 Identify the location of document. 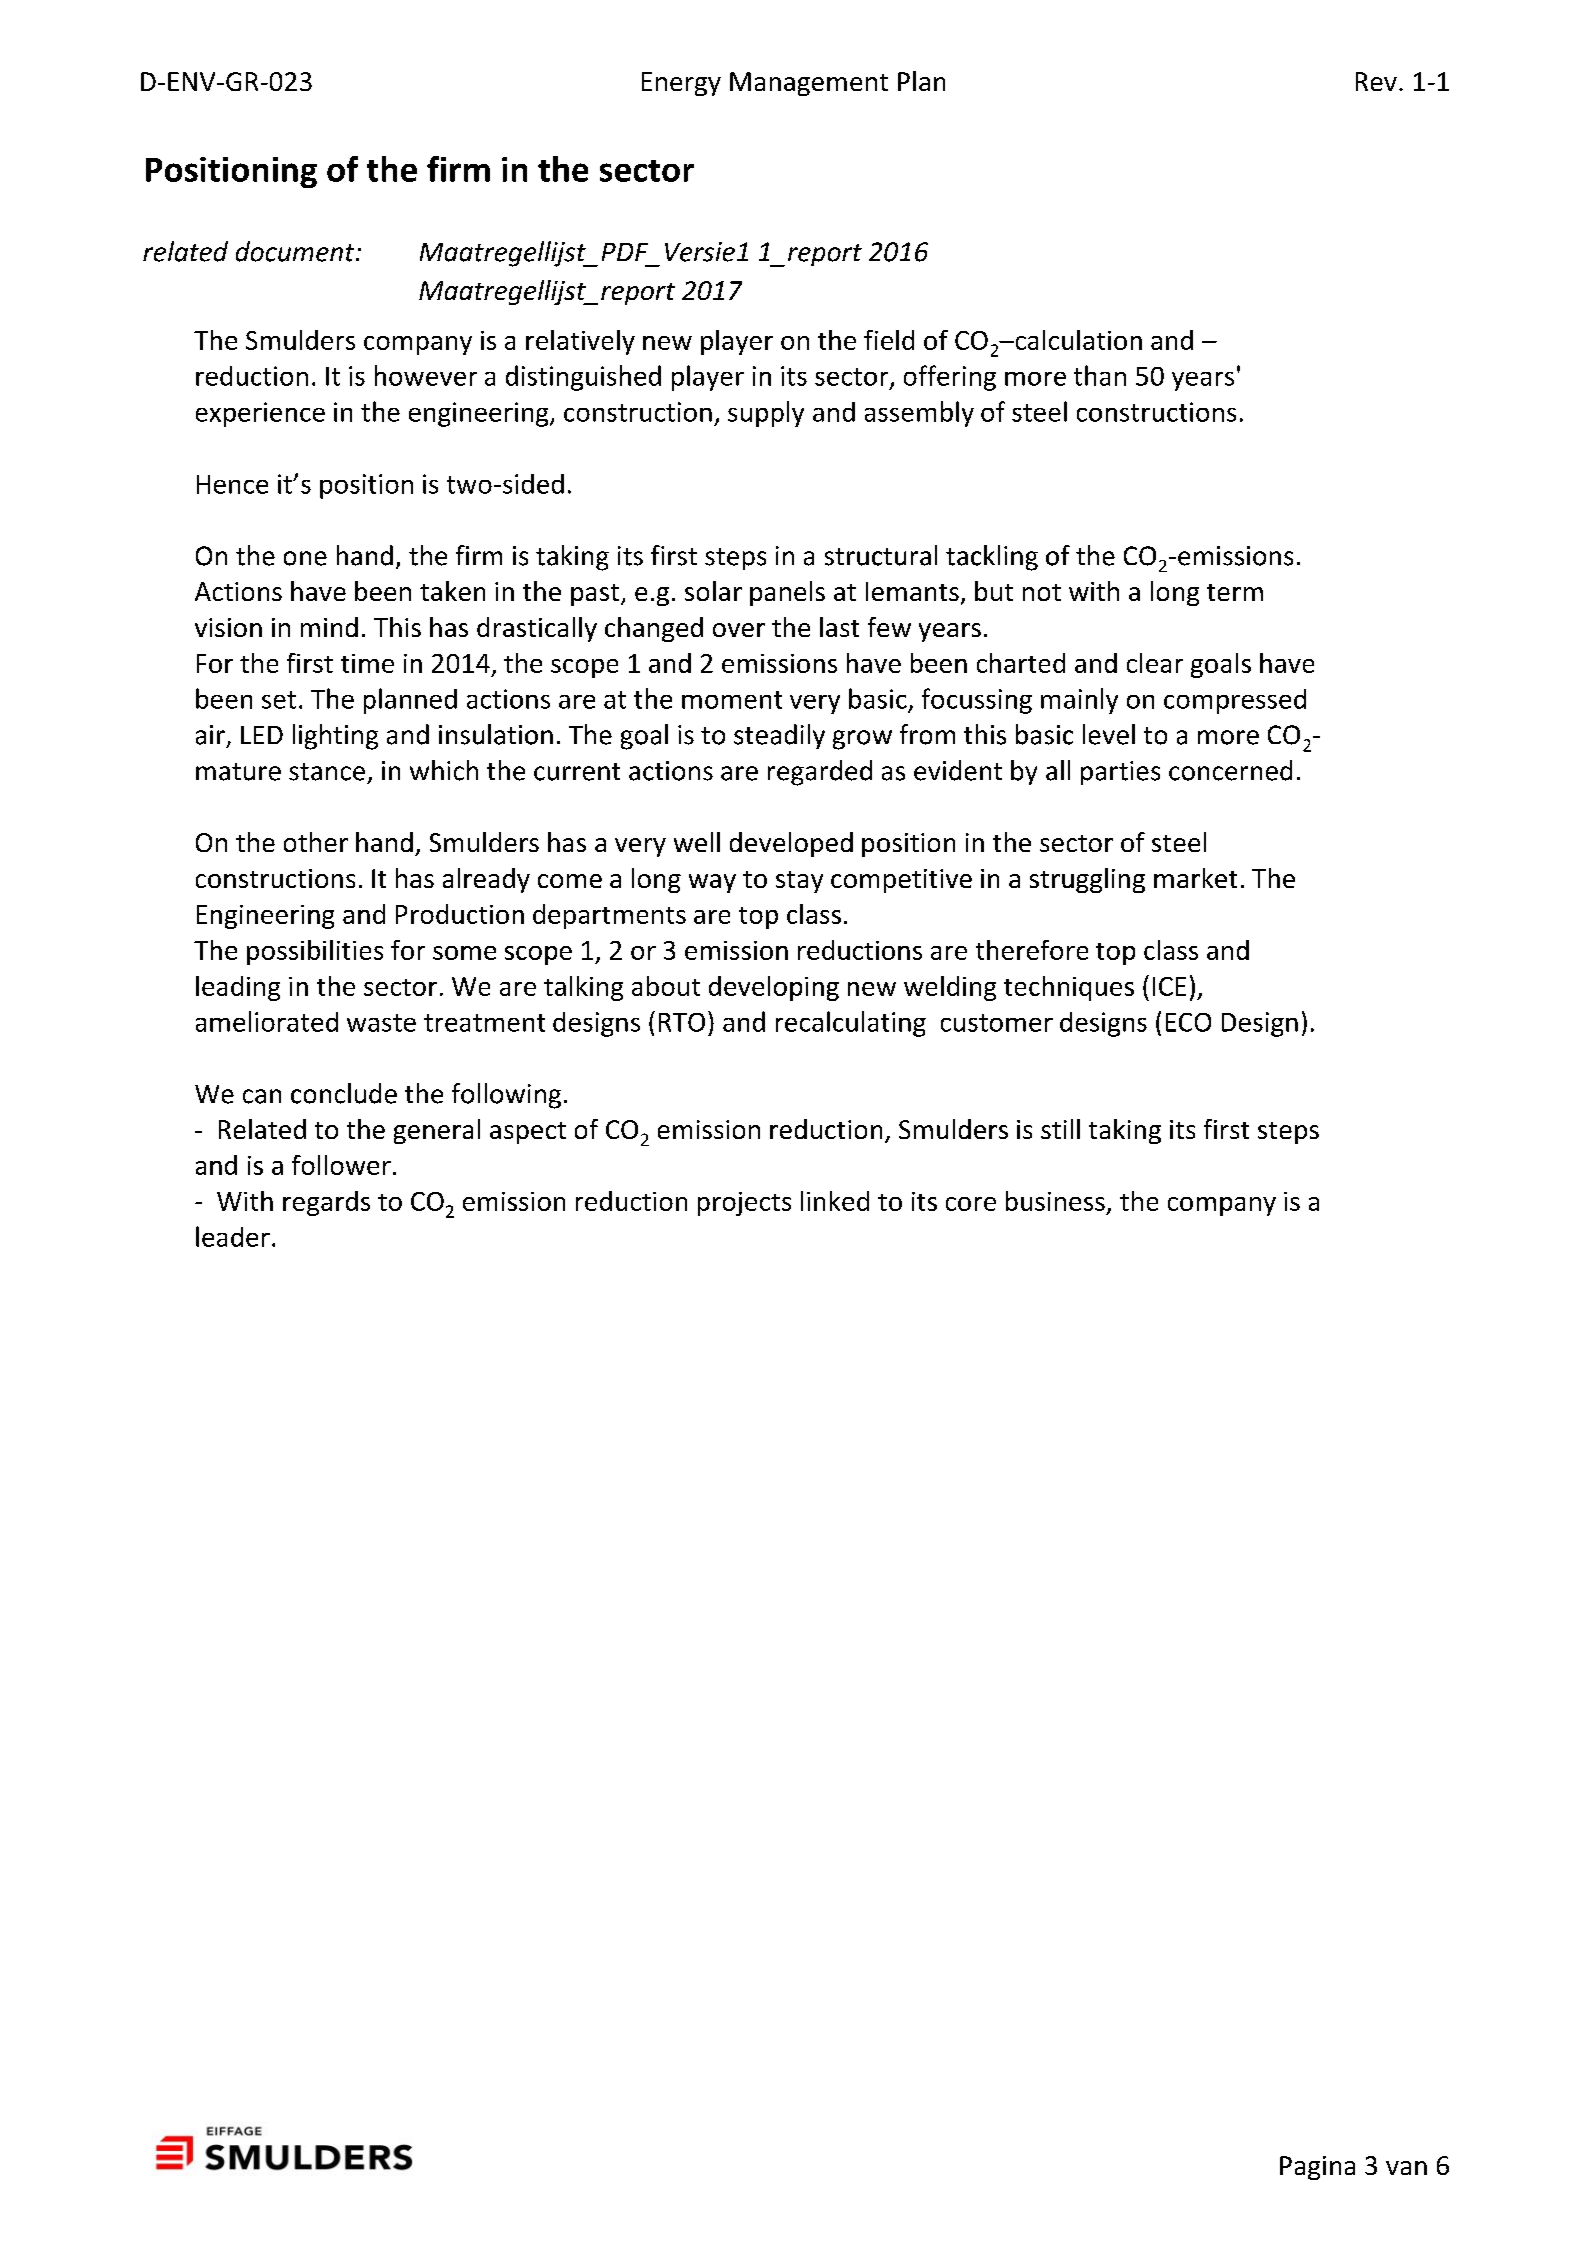
(296, 251).
